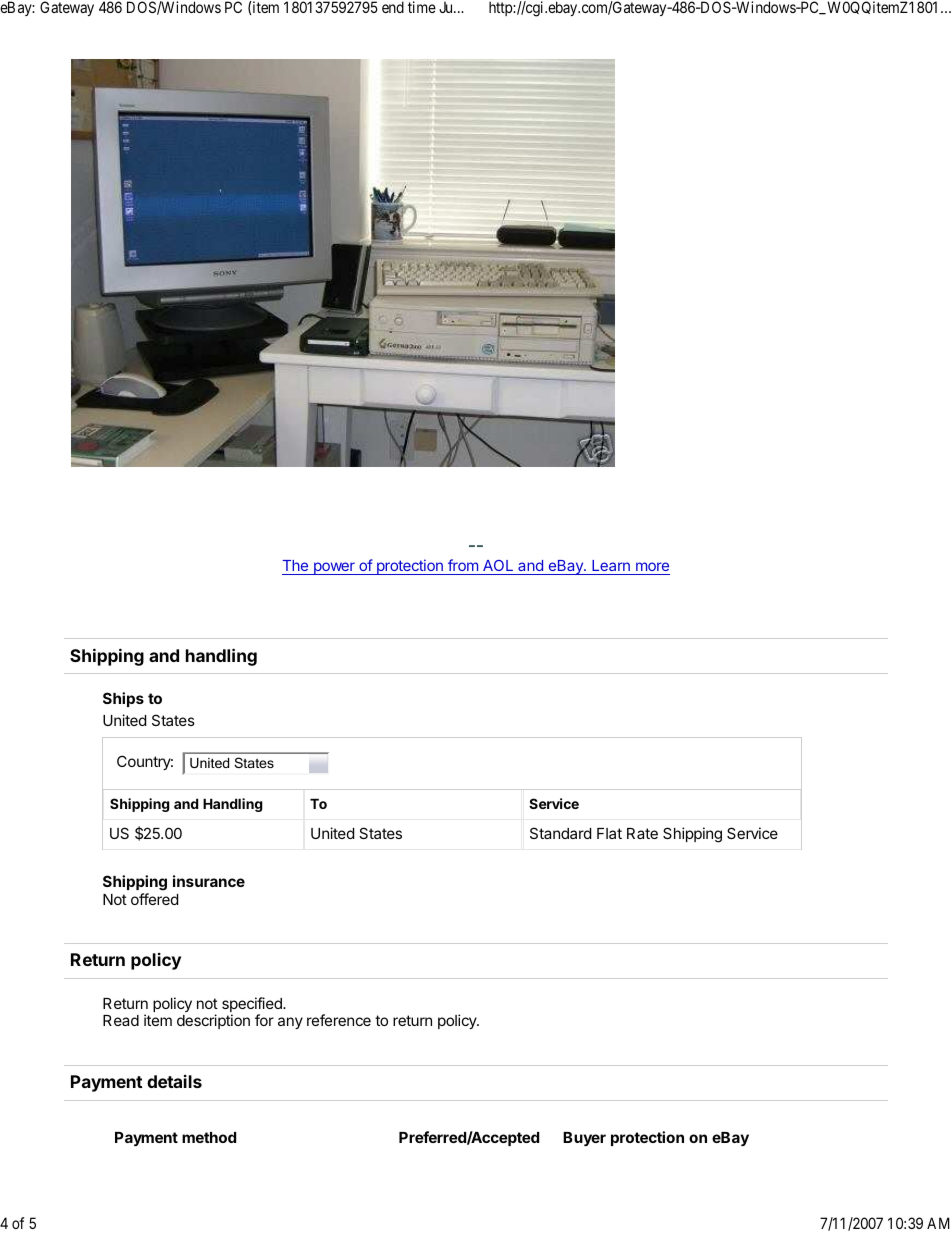 This image has height=1233, width=952. What do you see at coordinates (584, 1139) in the image?
I see `Buyer` at bounding box center [584, 1139].
